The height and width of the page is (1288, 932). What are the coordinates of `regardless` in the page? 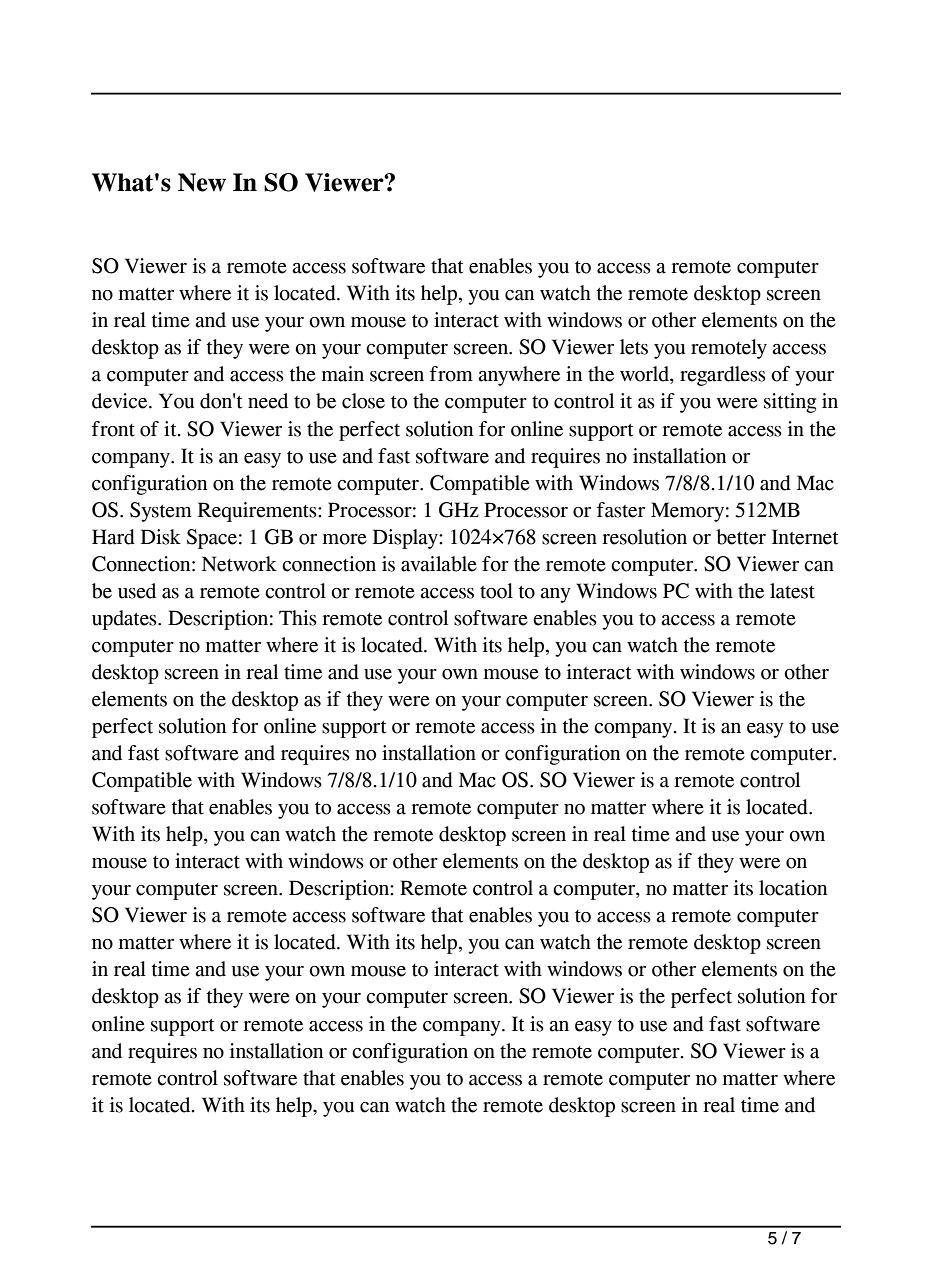 It's located at (723, 376).
